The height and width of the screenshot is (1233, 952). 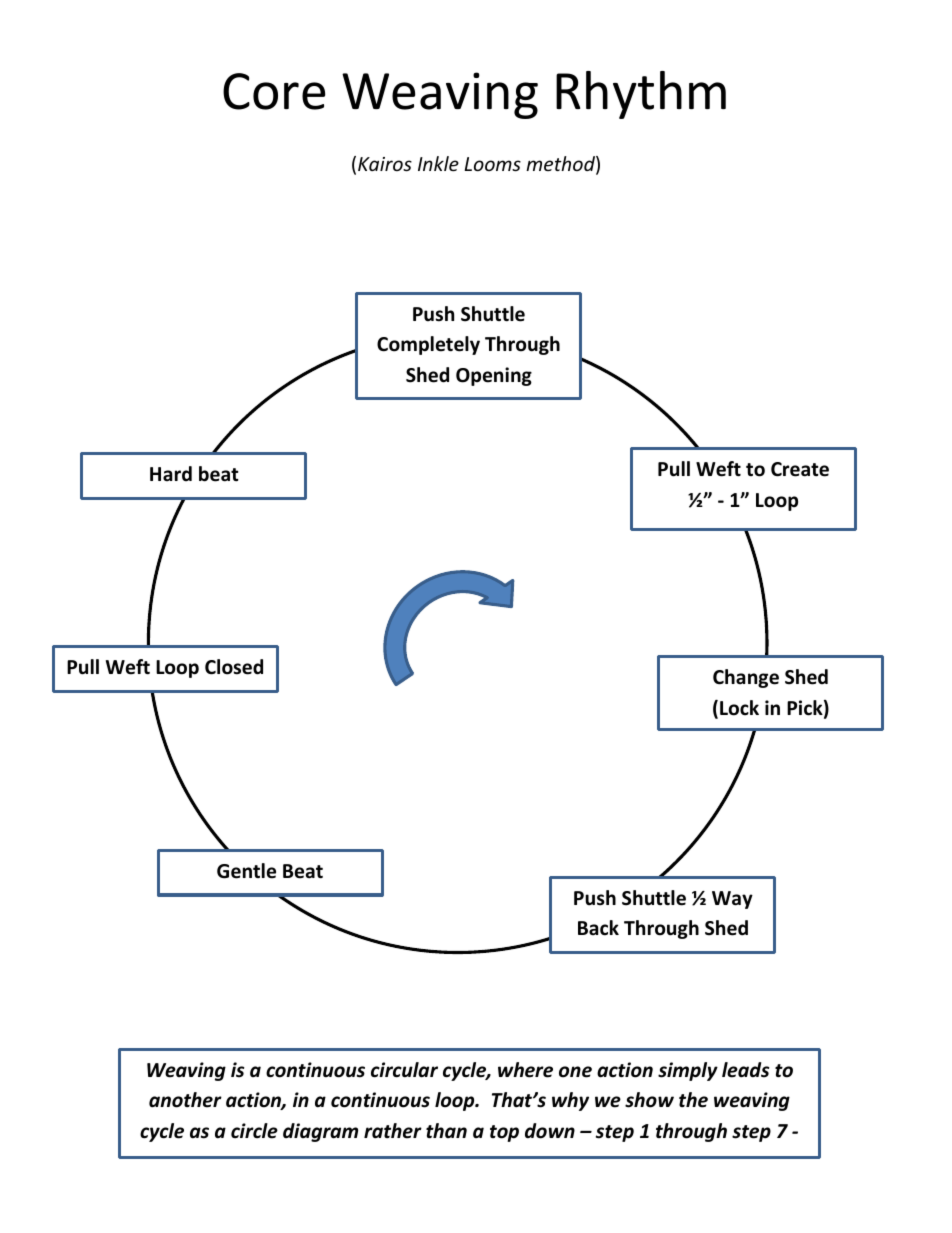 I want to click on Looms, so click(x=492, y=164).
